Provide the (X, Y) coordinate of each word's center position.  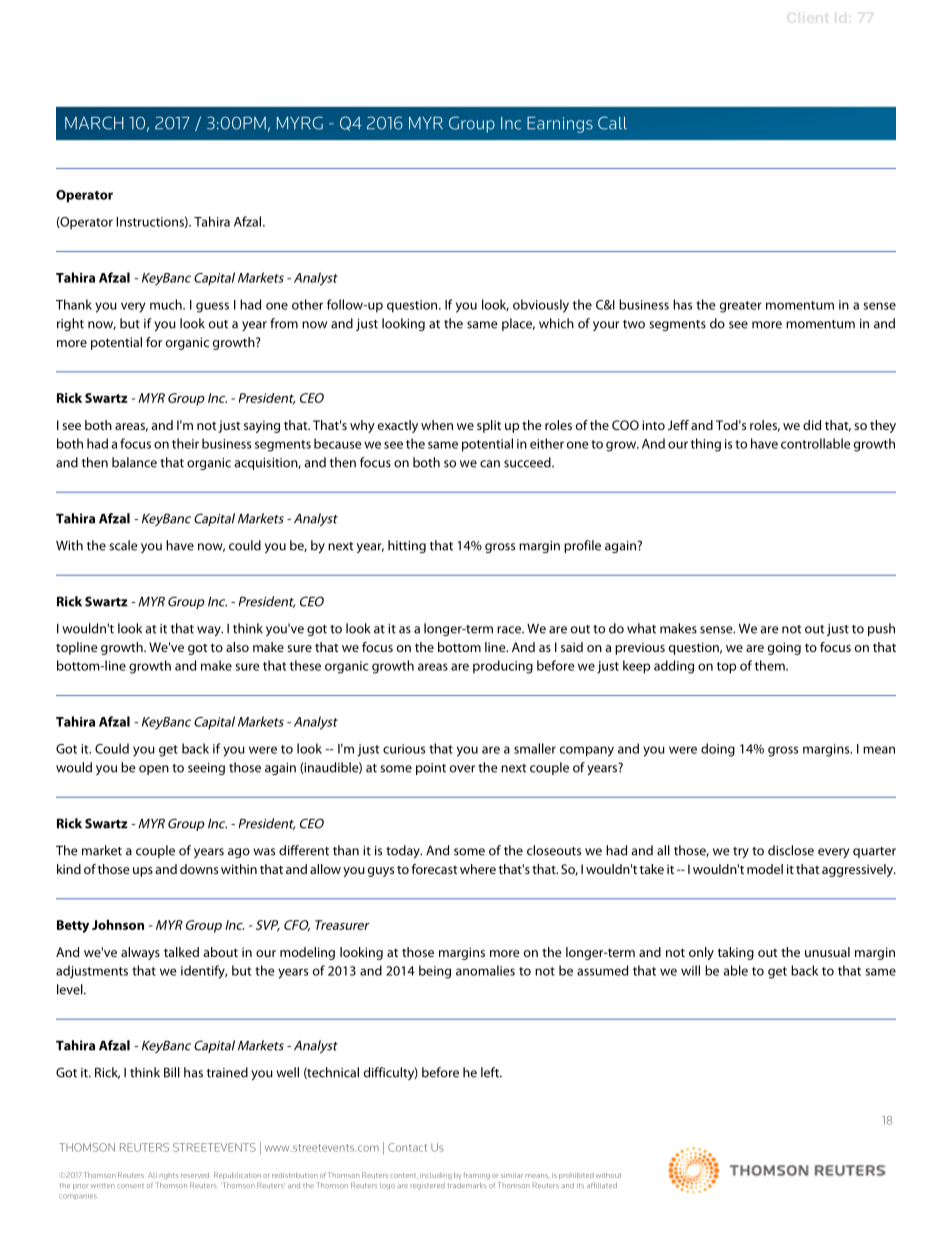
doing (718, 750)
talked (181, 952)
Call (612, 123)
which (556, 323)
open (154, 770)
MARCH (94, 123)
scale (123, 545)
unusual (827, 952)
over (462, 769)
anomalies (485, 970)
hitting (407, 546)
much (167, 304)
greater (741, 307)
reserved (195, 1175)
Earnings (560, 125)
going (784, 648)
